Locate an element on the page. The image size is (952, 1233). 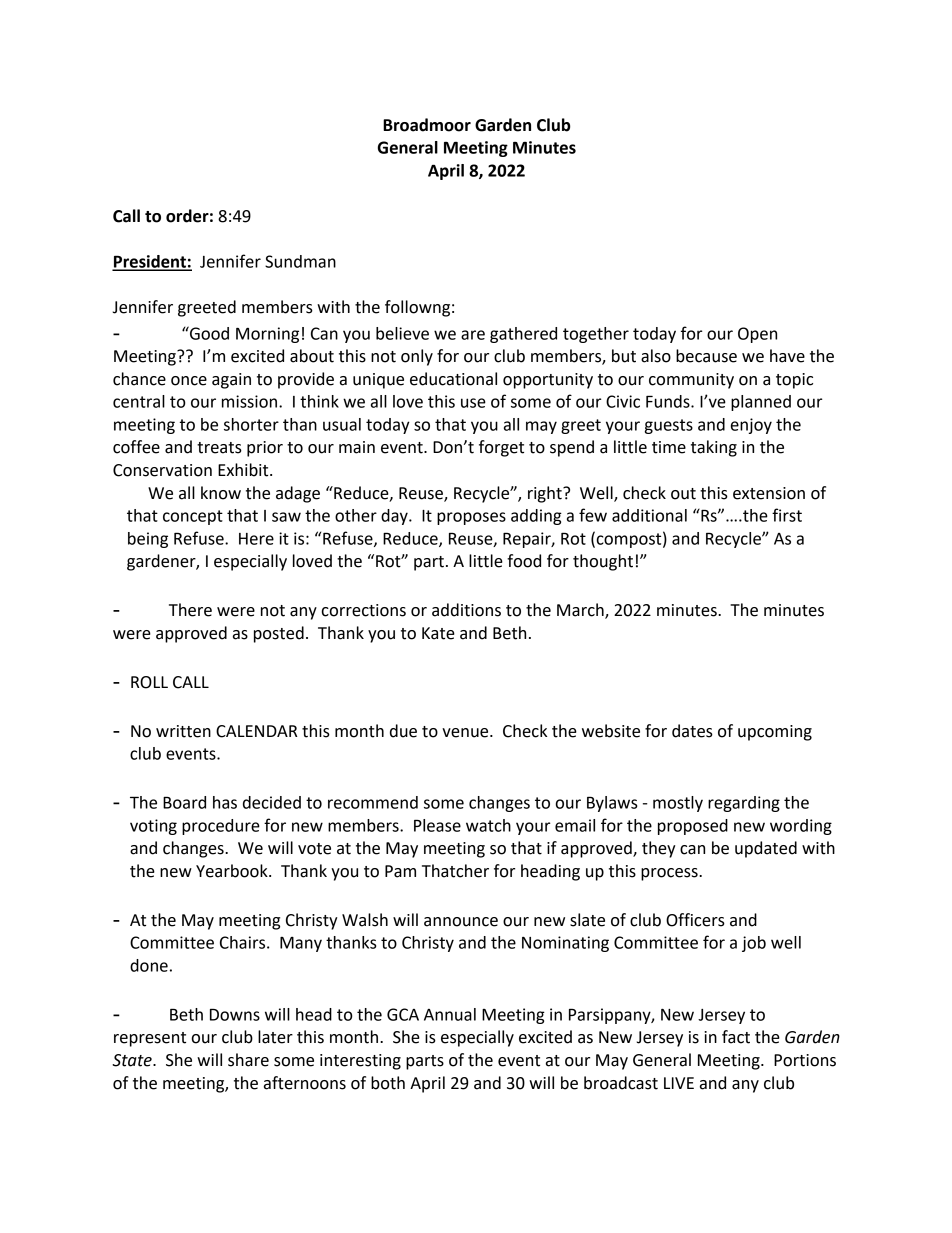
Good is located at coordinates (208, 333).
